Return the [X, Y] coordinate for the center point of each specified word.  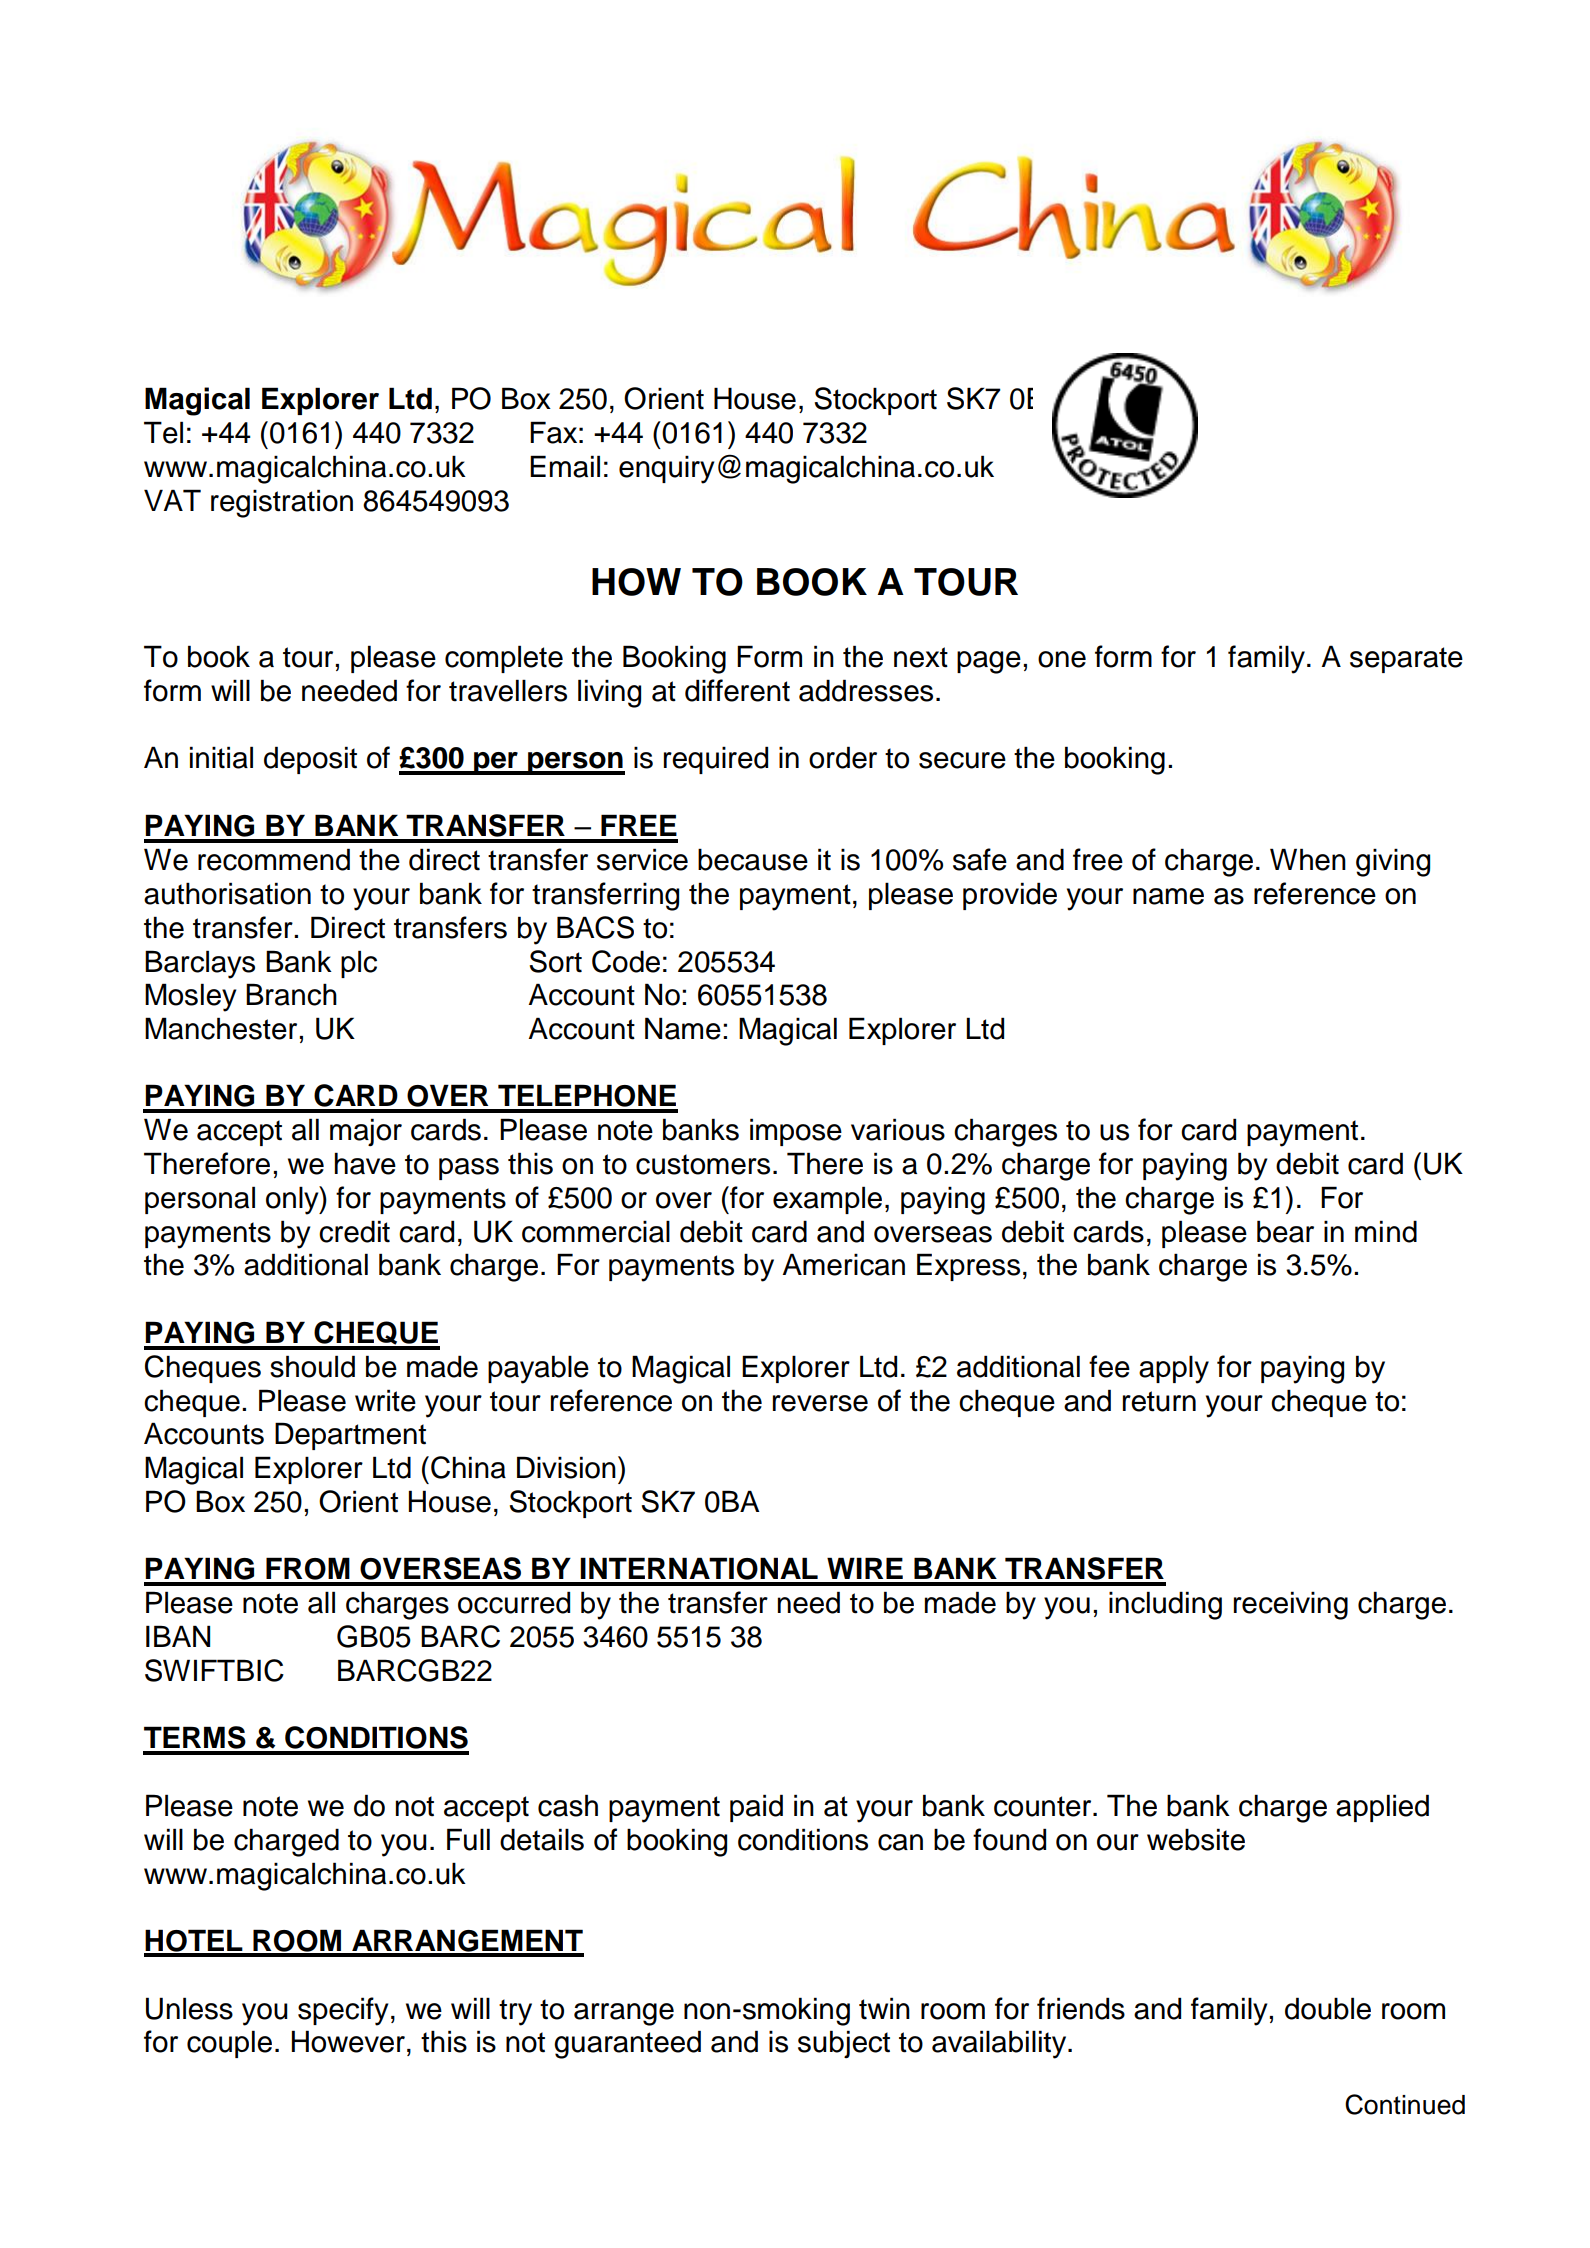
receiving [1291, 1605]
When [1308, 859]
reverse [820, 1403]
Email [565, 466]
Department [350, 1436]
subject [844, 2044]
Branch [291, 994]
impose [796, 1132]
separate [1406, 660]
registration [282, 503]
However [348, 2041]
